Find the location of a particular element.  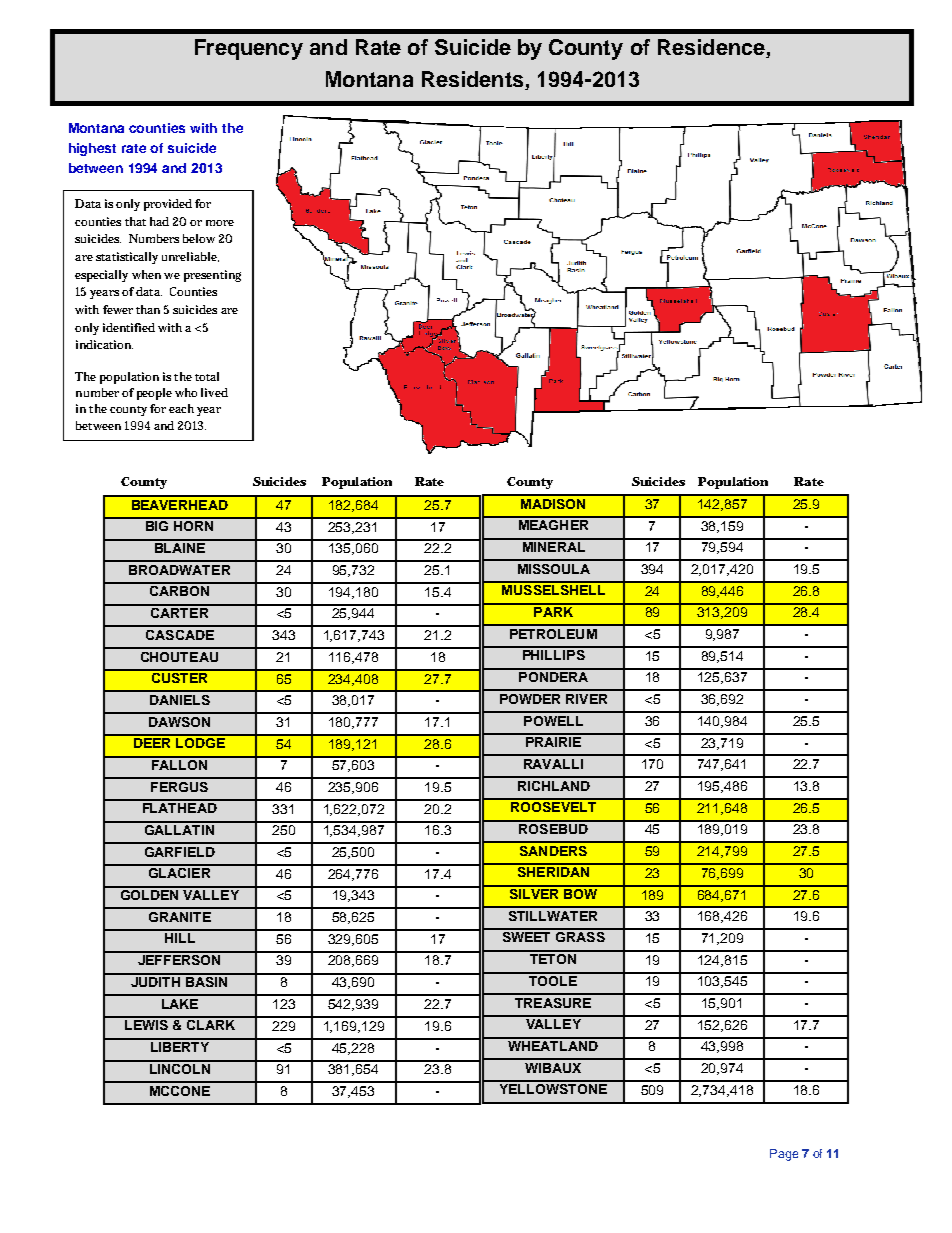

TOOLE is located at coordinates (553, 979).
